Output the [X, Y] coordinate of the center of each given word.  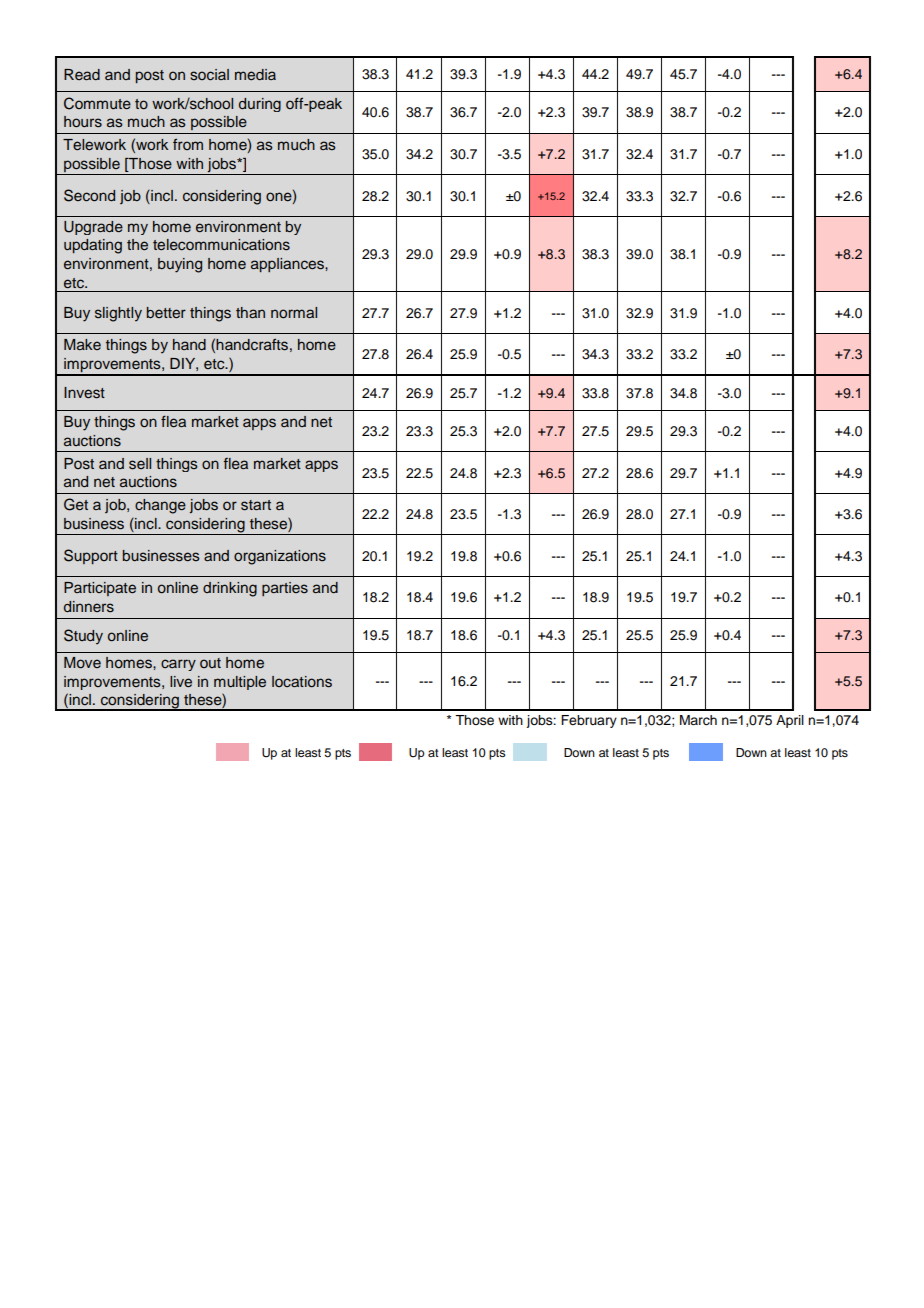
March [698, 720]
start [256, 505]
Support [91, 556]
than [250, 312]
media [255, 74]
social [209, 75]
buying [180, 265]
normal [294, 312]
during [260, 105]
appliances [288, 265]
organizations [280, 557]
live [181, 681]
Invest [84, 393]
